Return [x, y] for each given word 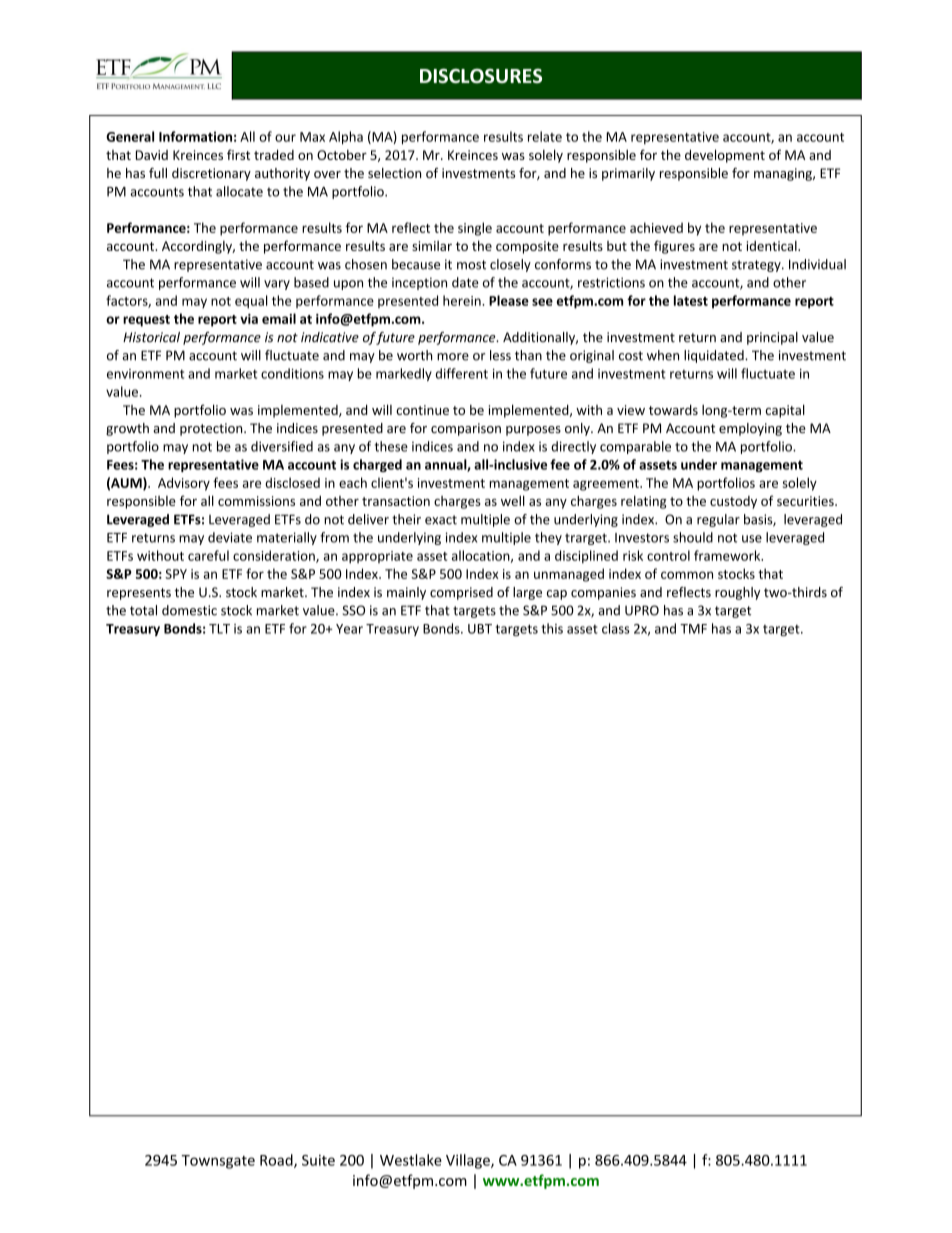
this [552, 628]
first [238, 154]
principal [772, 338]
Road [277, 1161]
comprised [461, 593]
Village [469, 1161]
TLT [219, 629]
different [462, 373]
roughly [737, 593]
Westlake [411, 1160]
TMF [693, 629]
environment [145, 374]
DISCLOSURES [481, 75]
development [725, 156]
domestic [189, 610]
